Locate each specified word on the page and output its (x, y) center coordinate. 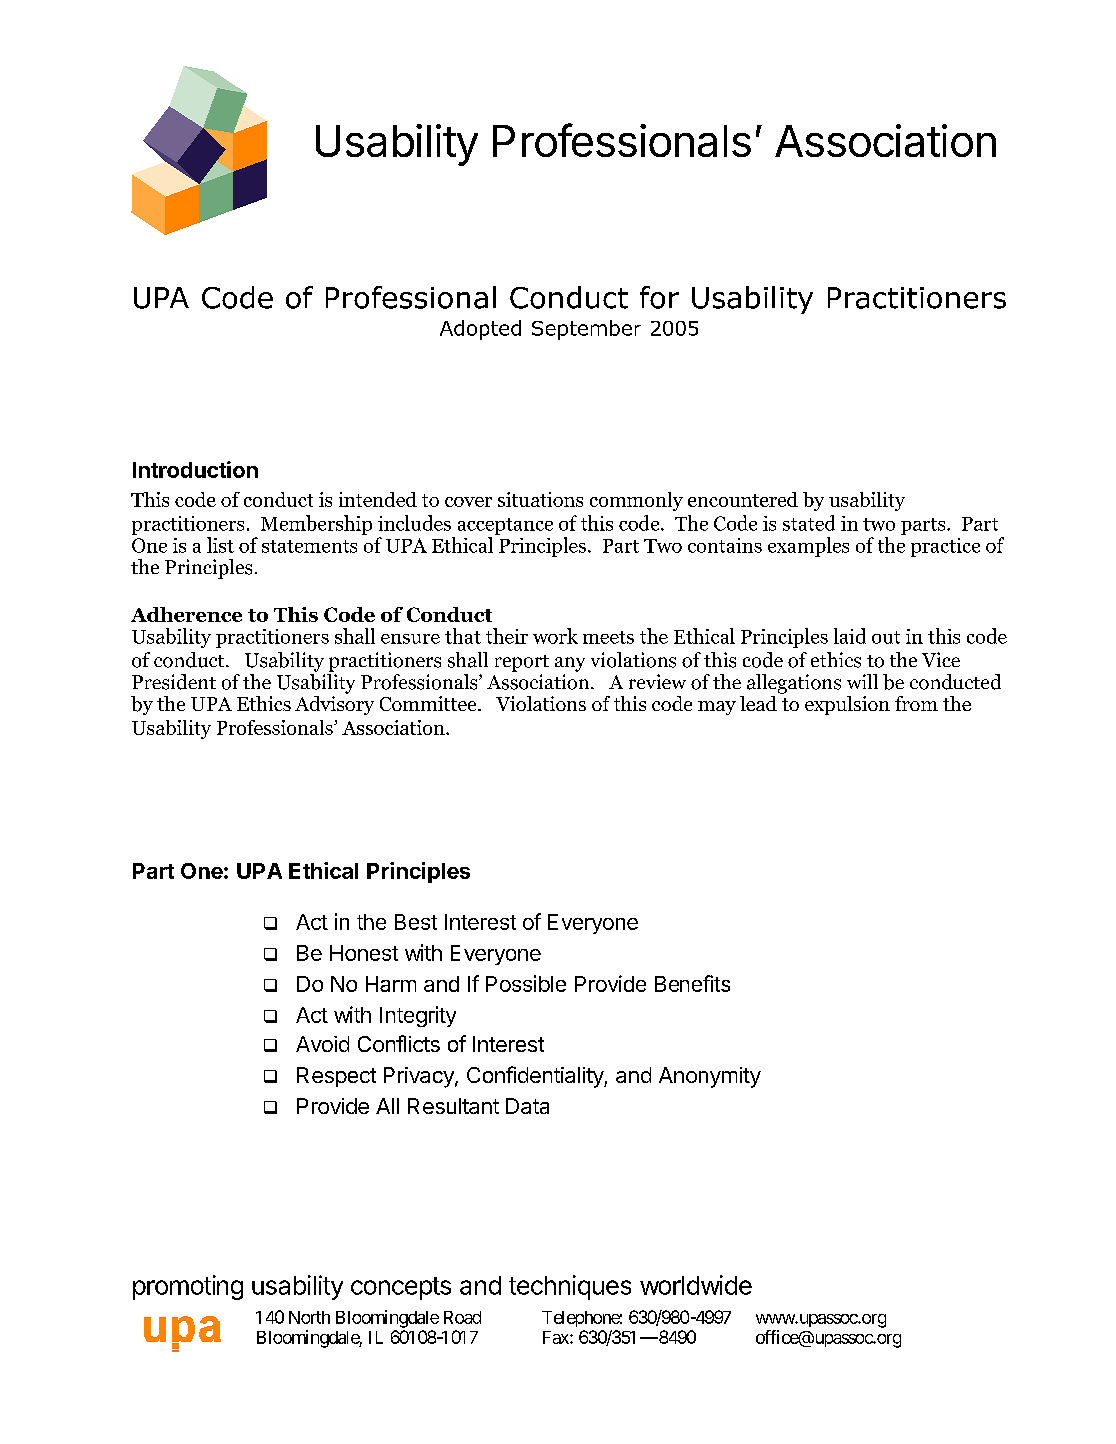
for (659, 297)
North (309, 1317)
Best (416, 922)
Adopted (480, 330)
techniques (570, 1287)
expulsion (847, 705)
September (586, 330)
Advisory (334, 704)
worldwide (696, 1285)
